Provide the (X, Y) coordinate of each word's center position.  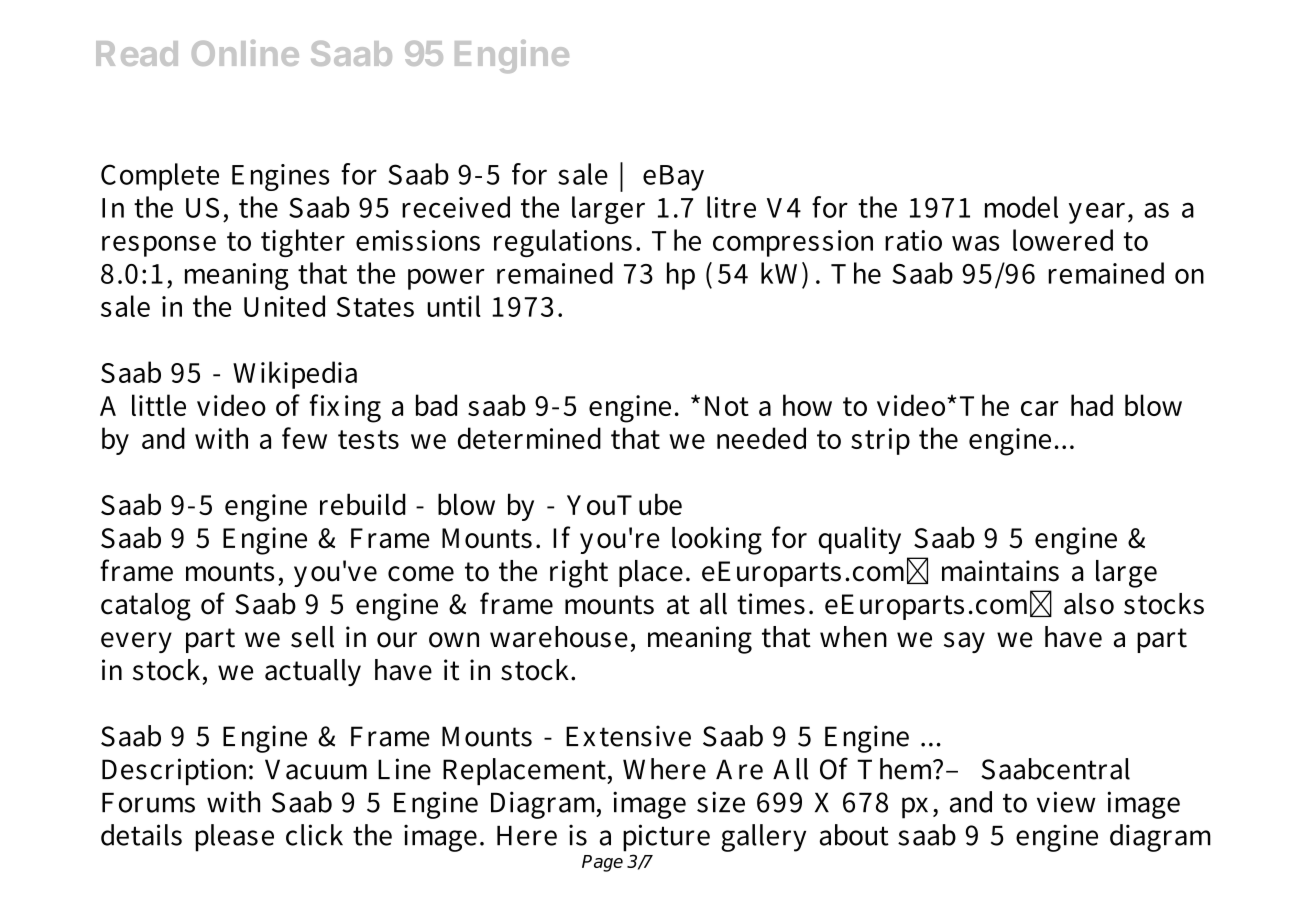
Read (137, 53)
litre (731, 207)
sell (312, 637)
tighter (303, 243)
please (234, 838)
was (975, 243)
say (964, 642)
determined (529, 438)
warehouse (559, 637)
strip (880, 441)
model (1021, 207)
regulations (563, 243)
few (304, 438)
